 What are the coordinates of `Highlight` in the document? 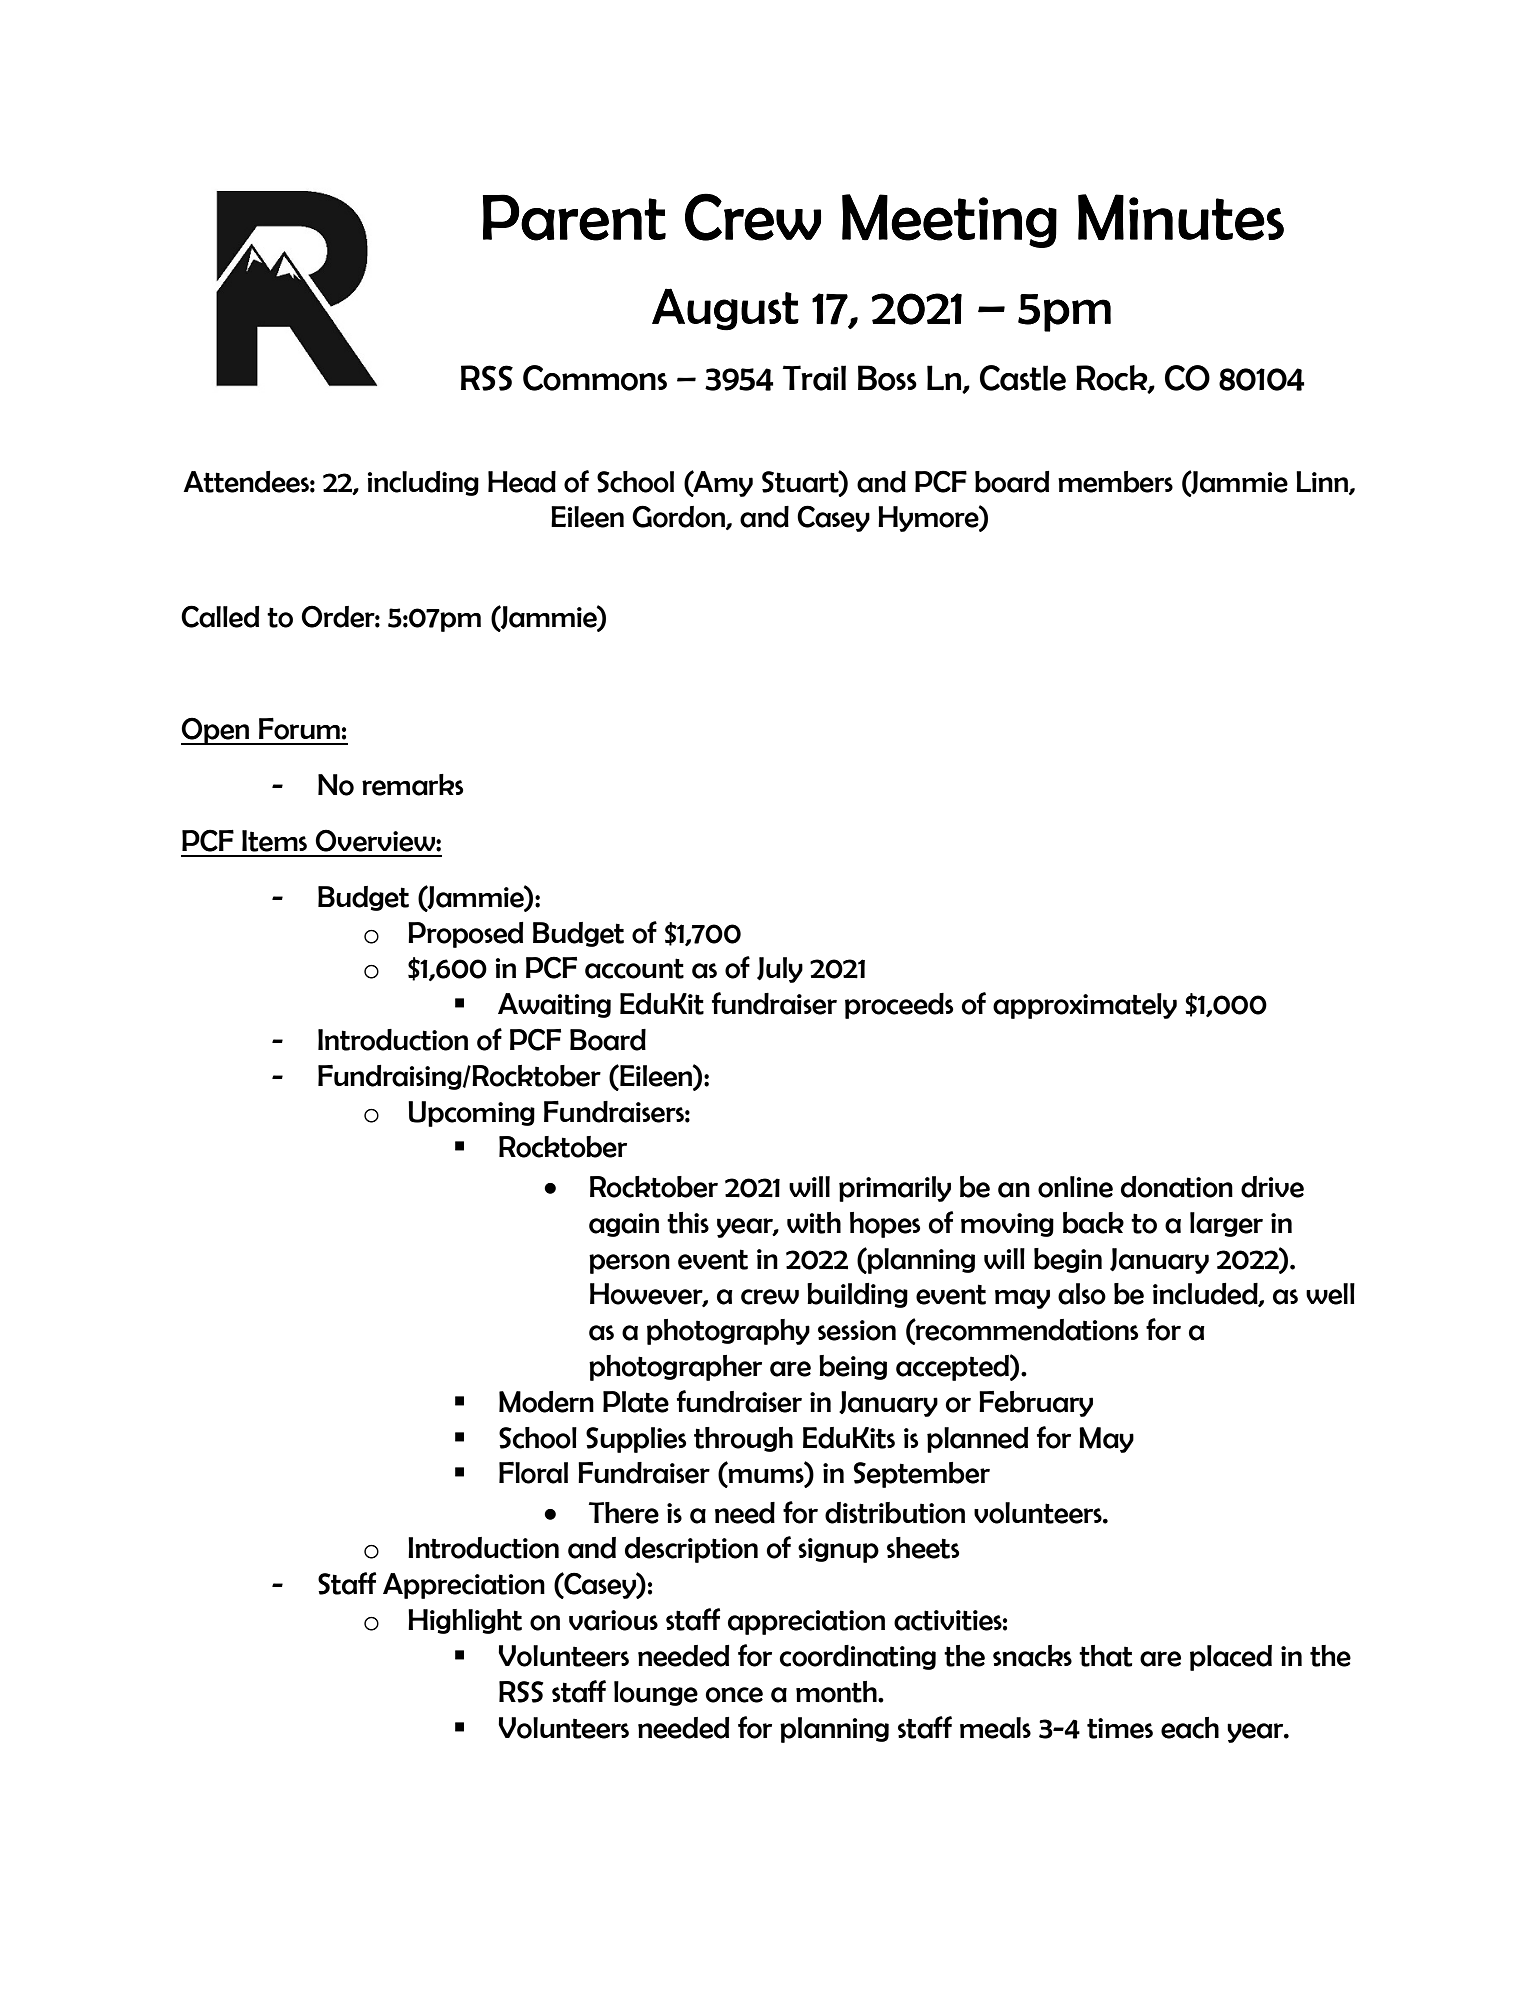 It's located at (465, 1621).
